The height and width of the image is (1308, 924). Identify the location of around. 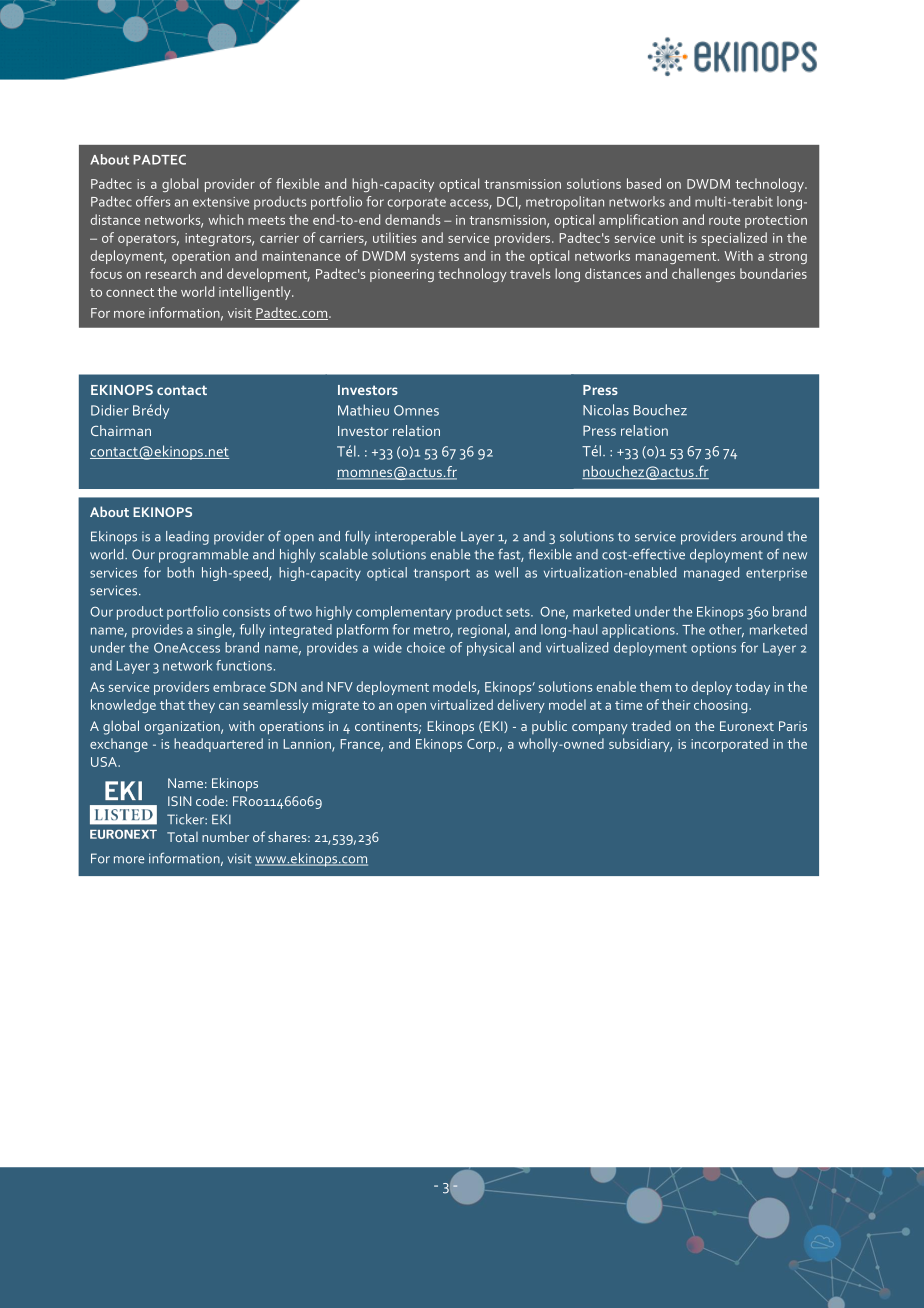
(762, 536).
